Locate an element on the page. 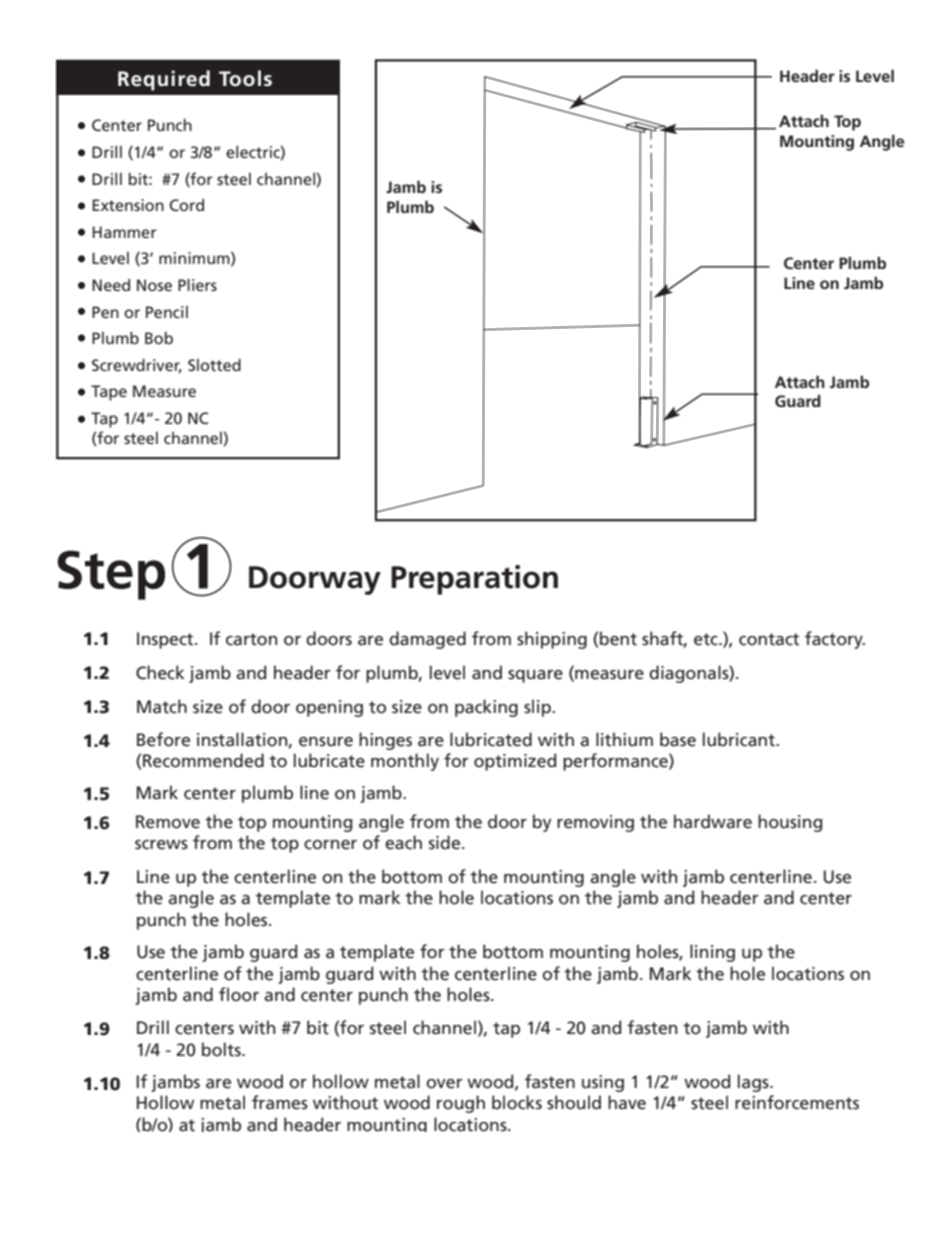  contact is located at coordinates (769, 639).
